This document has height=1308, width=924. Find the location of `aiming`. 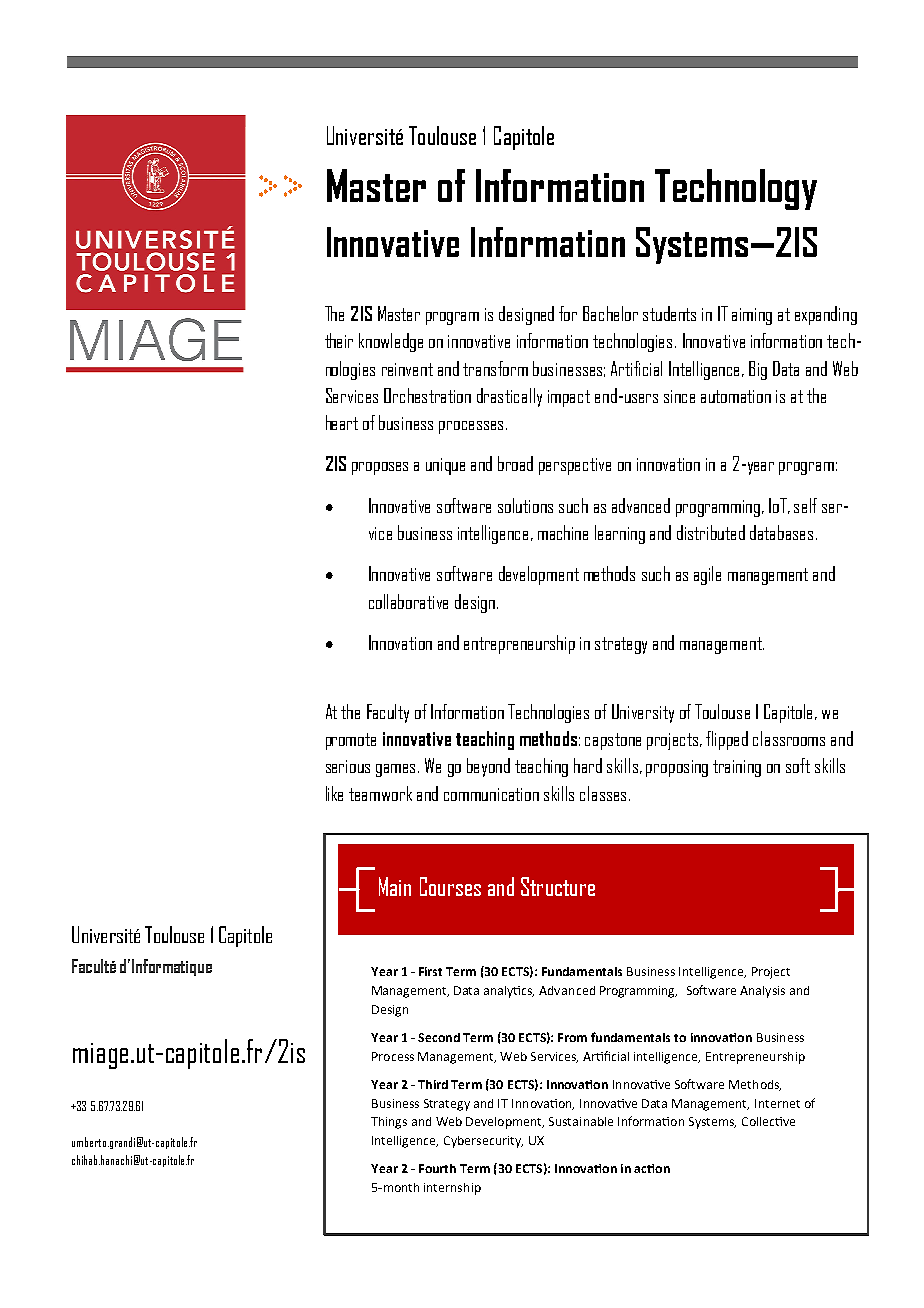

aiming is located at coordinates (752, 316).
